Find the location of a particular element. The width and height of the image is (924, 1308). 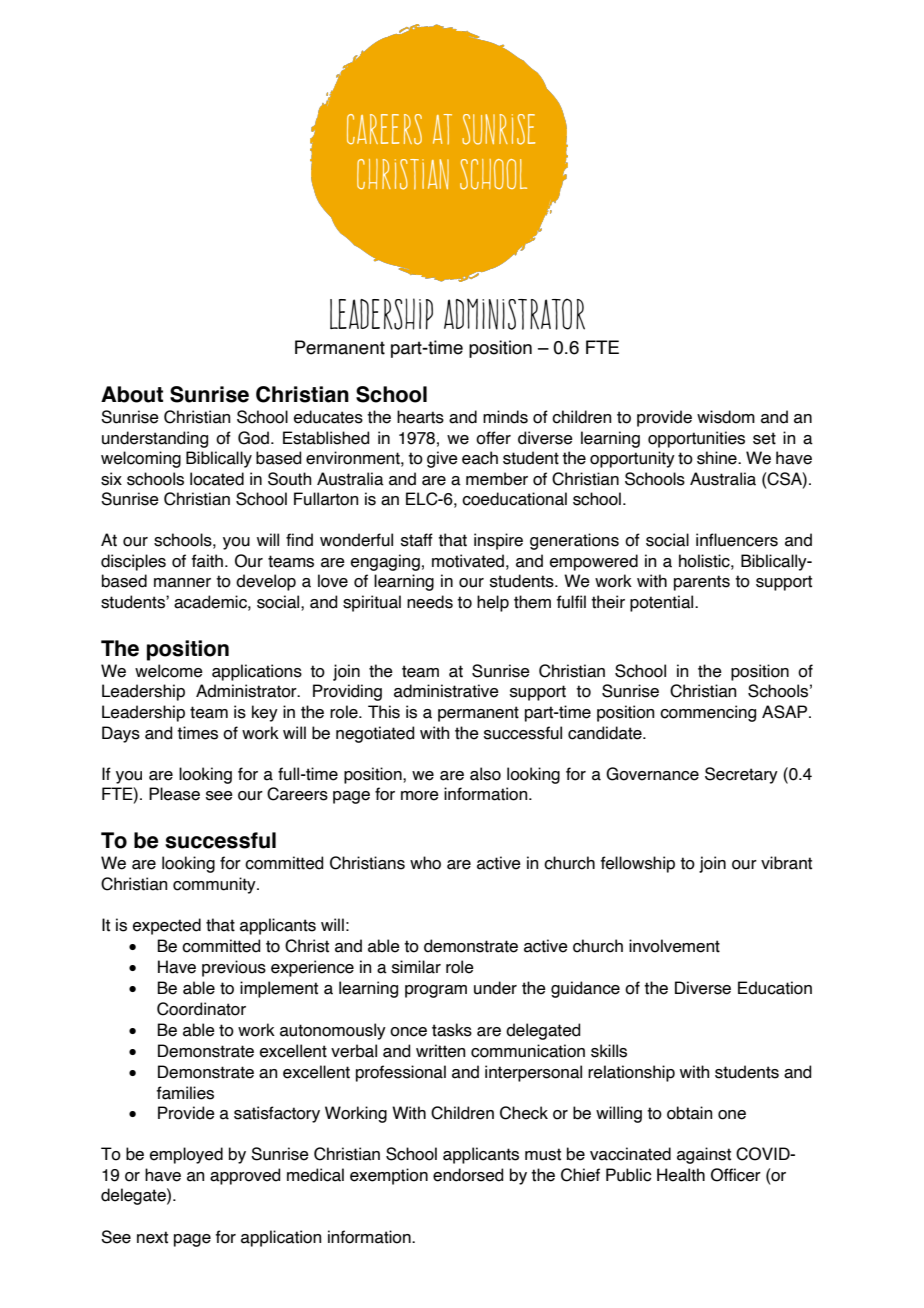

next is located at coordinates (152, 1237).
